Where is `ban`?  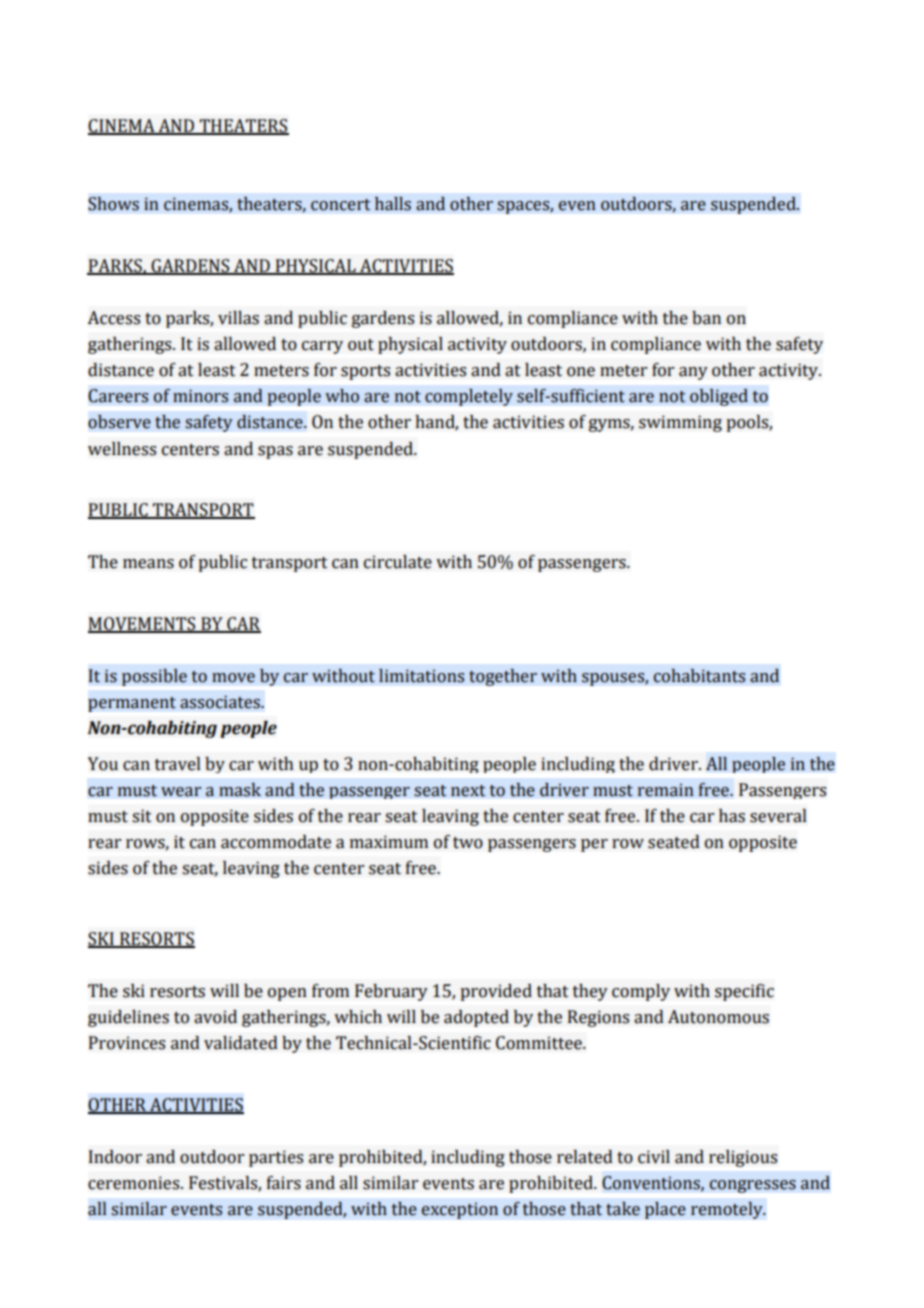 ban is located at coordinates (706, 318).
